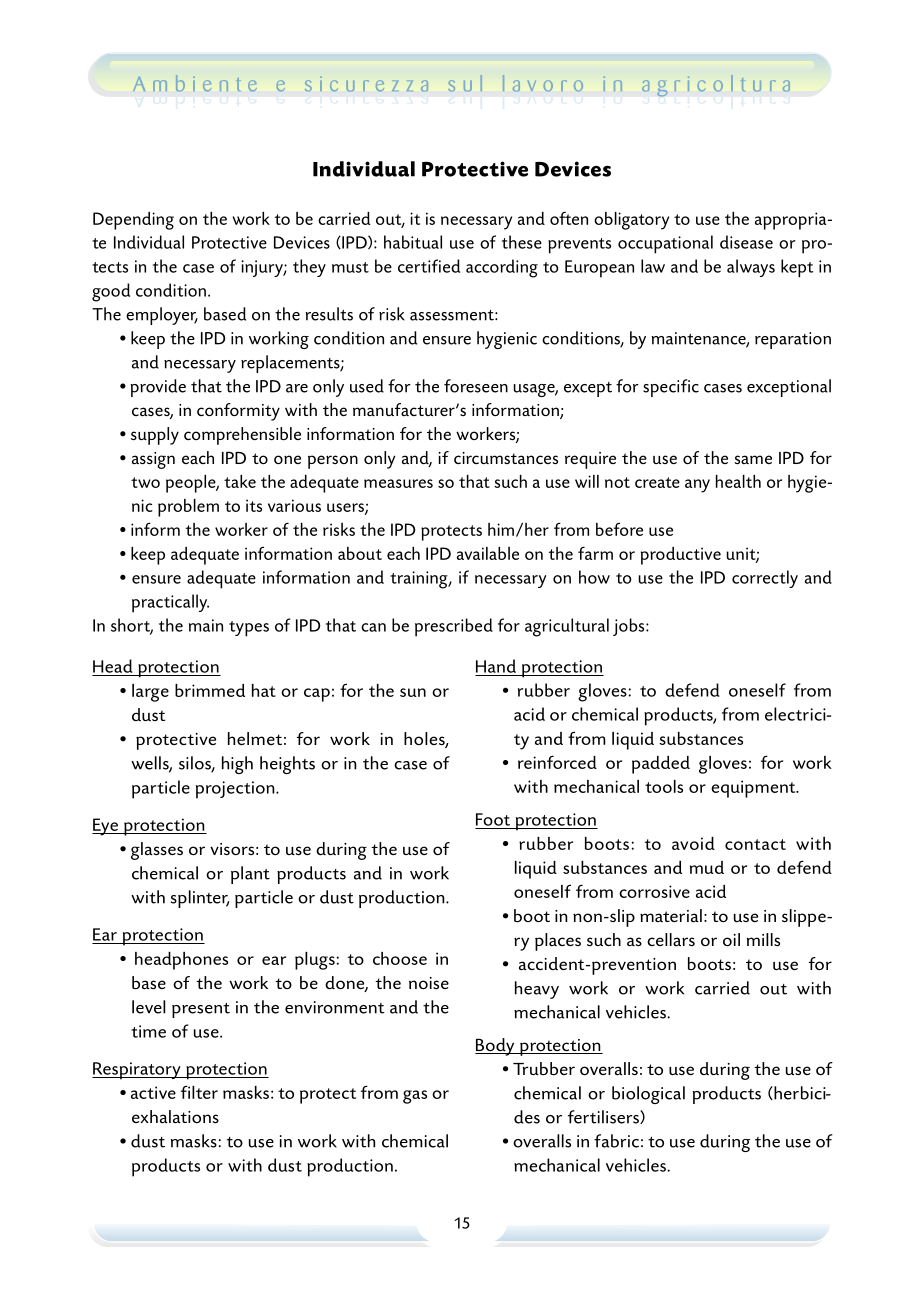 This screenshot has height=1295, width=924. I want to click on jobs, so click(630, 627).
